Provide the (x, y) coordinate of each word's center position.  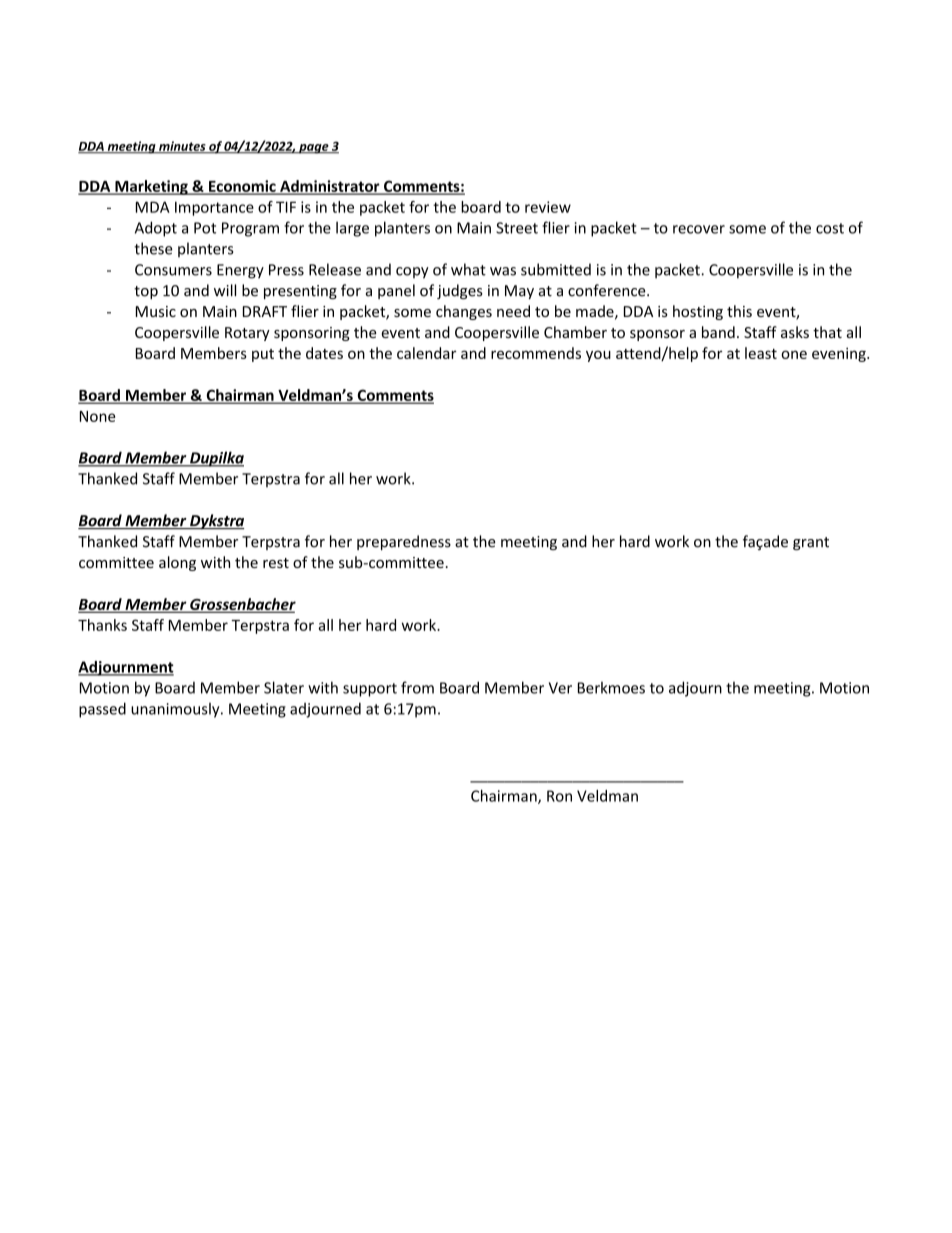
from (417, 687)
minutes (182, 147)
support (370, 690)
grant (811, 543)
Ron (559, 796)
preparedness (404, 542)
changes (464, 312)
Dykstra (216, 522)
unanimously (176, 710)
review (548, 207)
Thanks (102, 625)
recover (699, 229)
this (739, 311)
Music (156, 311)
